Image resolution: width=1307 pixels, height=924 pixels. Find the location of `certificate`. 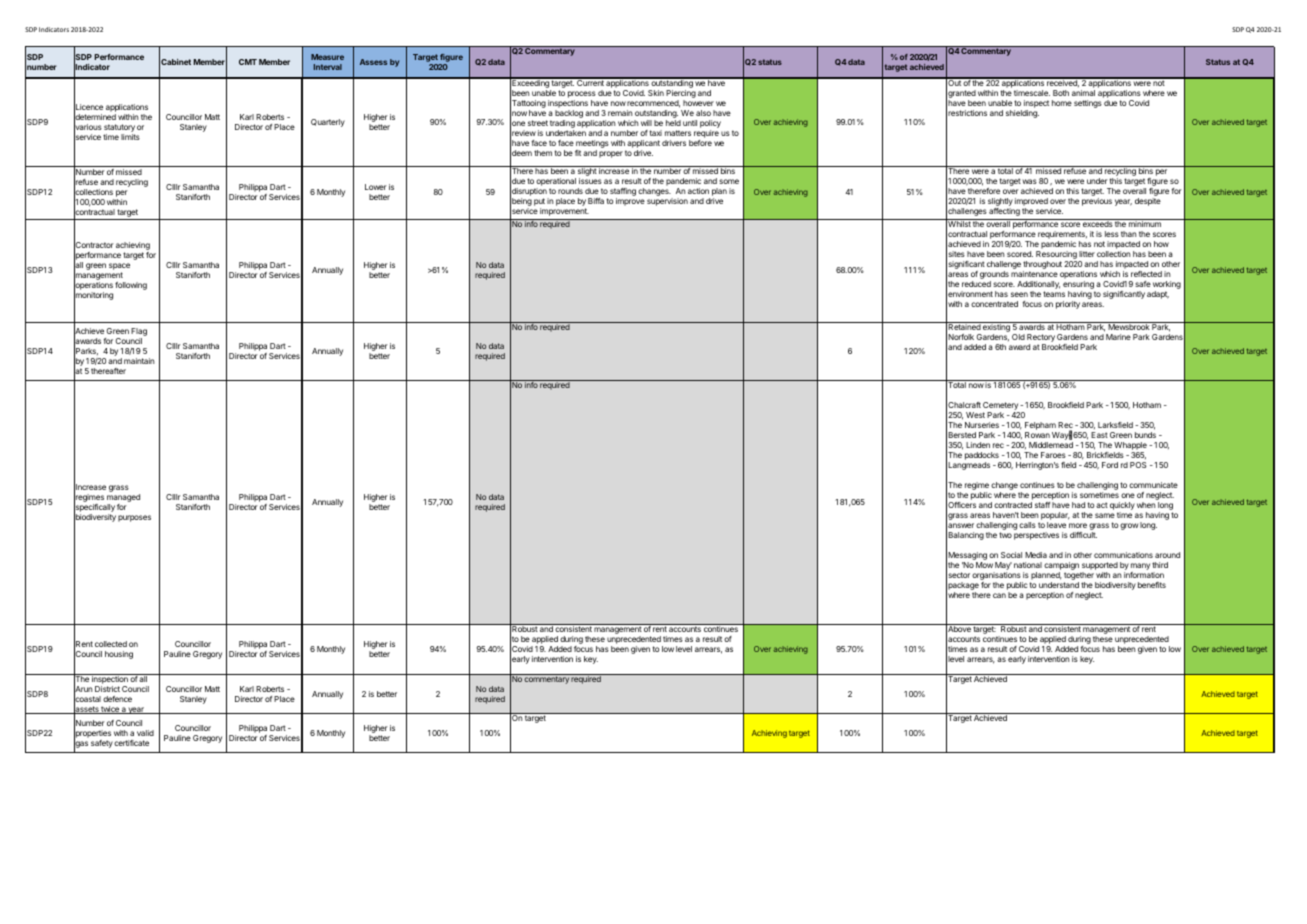

certificate is located at coordinates (131, 743).
